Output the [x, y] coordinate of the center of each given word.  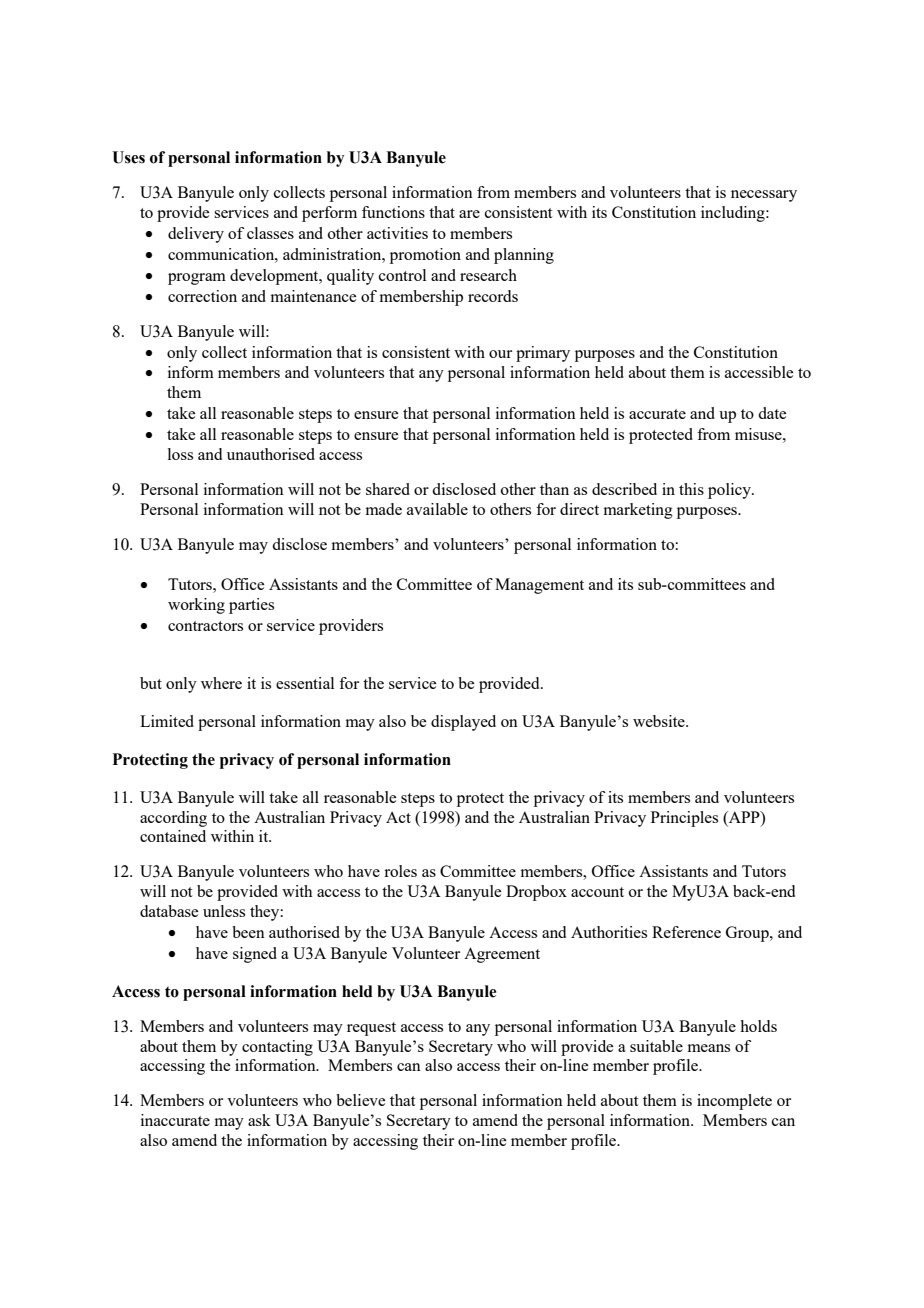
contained [173, 836]
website [660, 721]
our [500, 354]
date [772, 413]
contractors [205, 626]
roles [400, 871]
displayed [463, 723]
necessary [764, 196]
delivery [196, 235]
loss [180, 454]
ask [259, 1120]
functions [393, 212]
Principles [684, 819]
